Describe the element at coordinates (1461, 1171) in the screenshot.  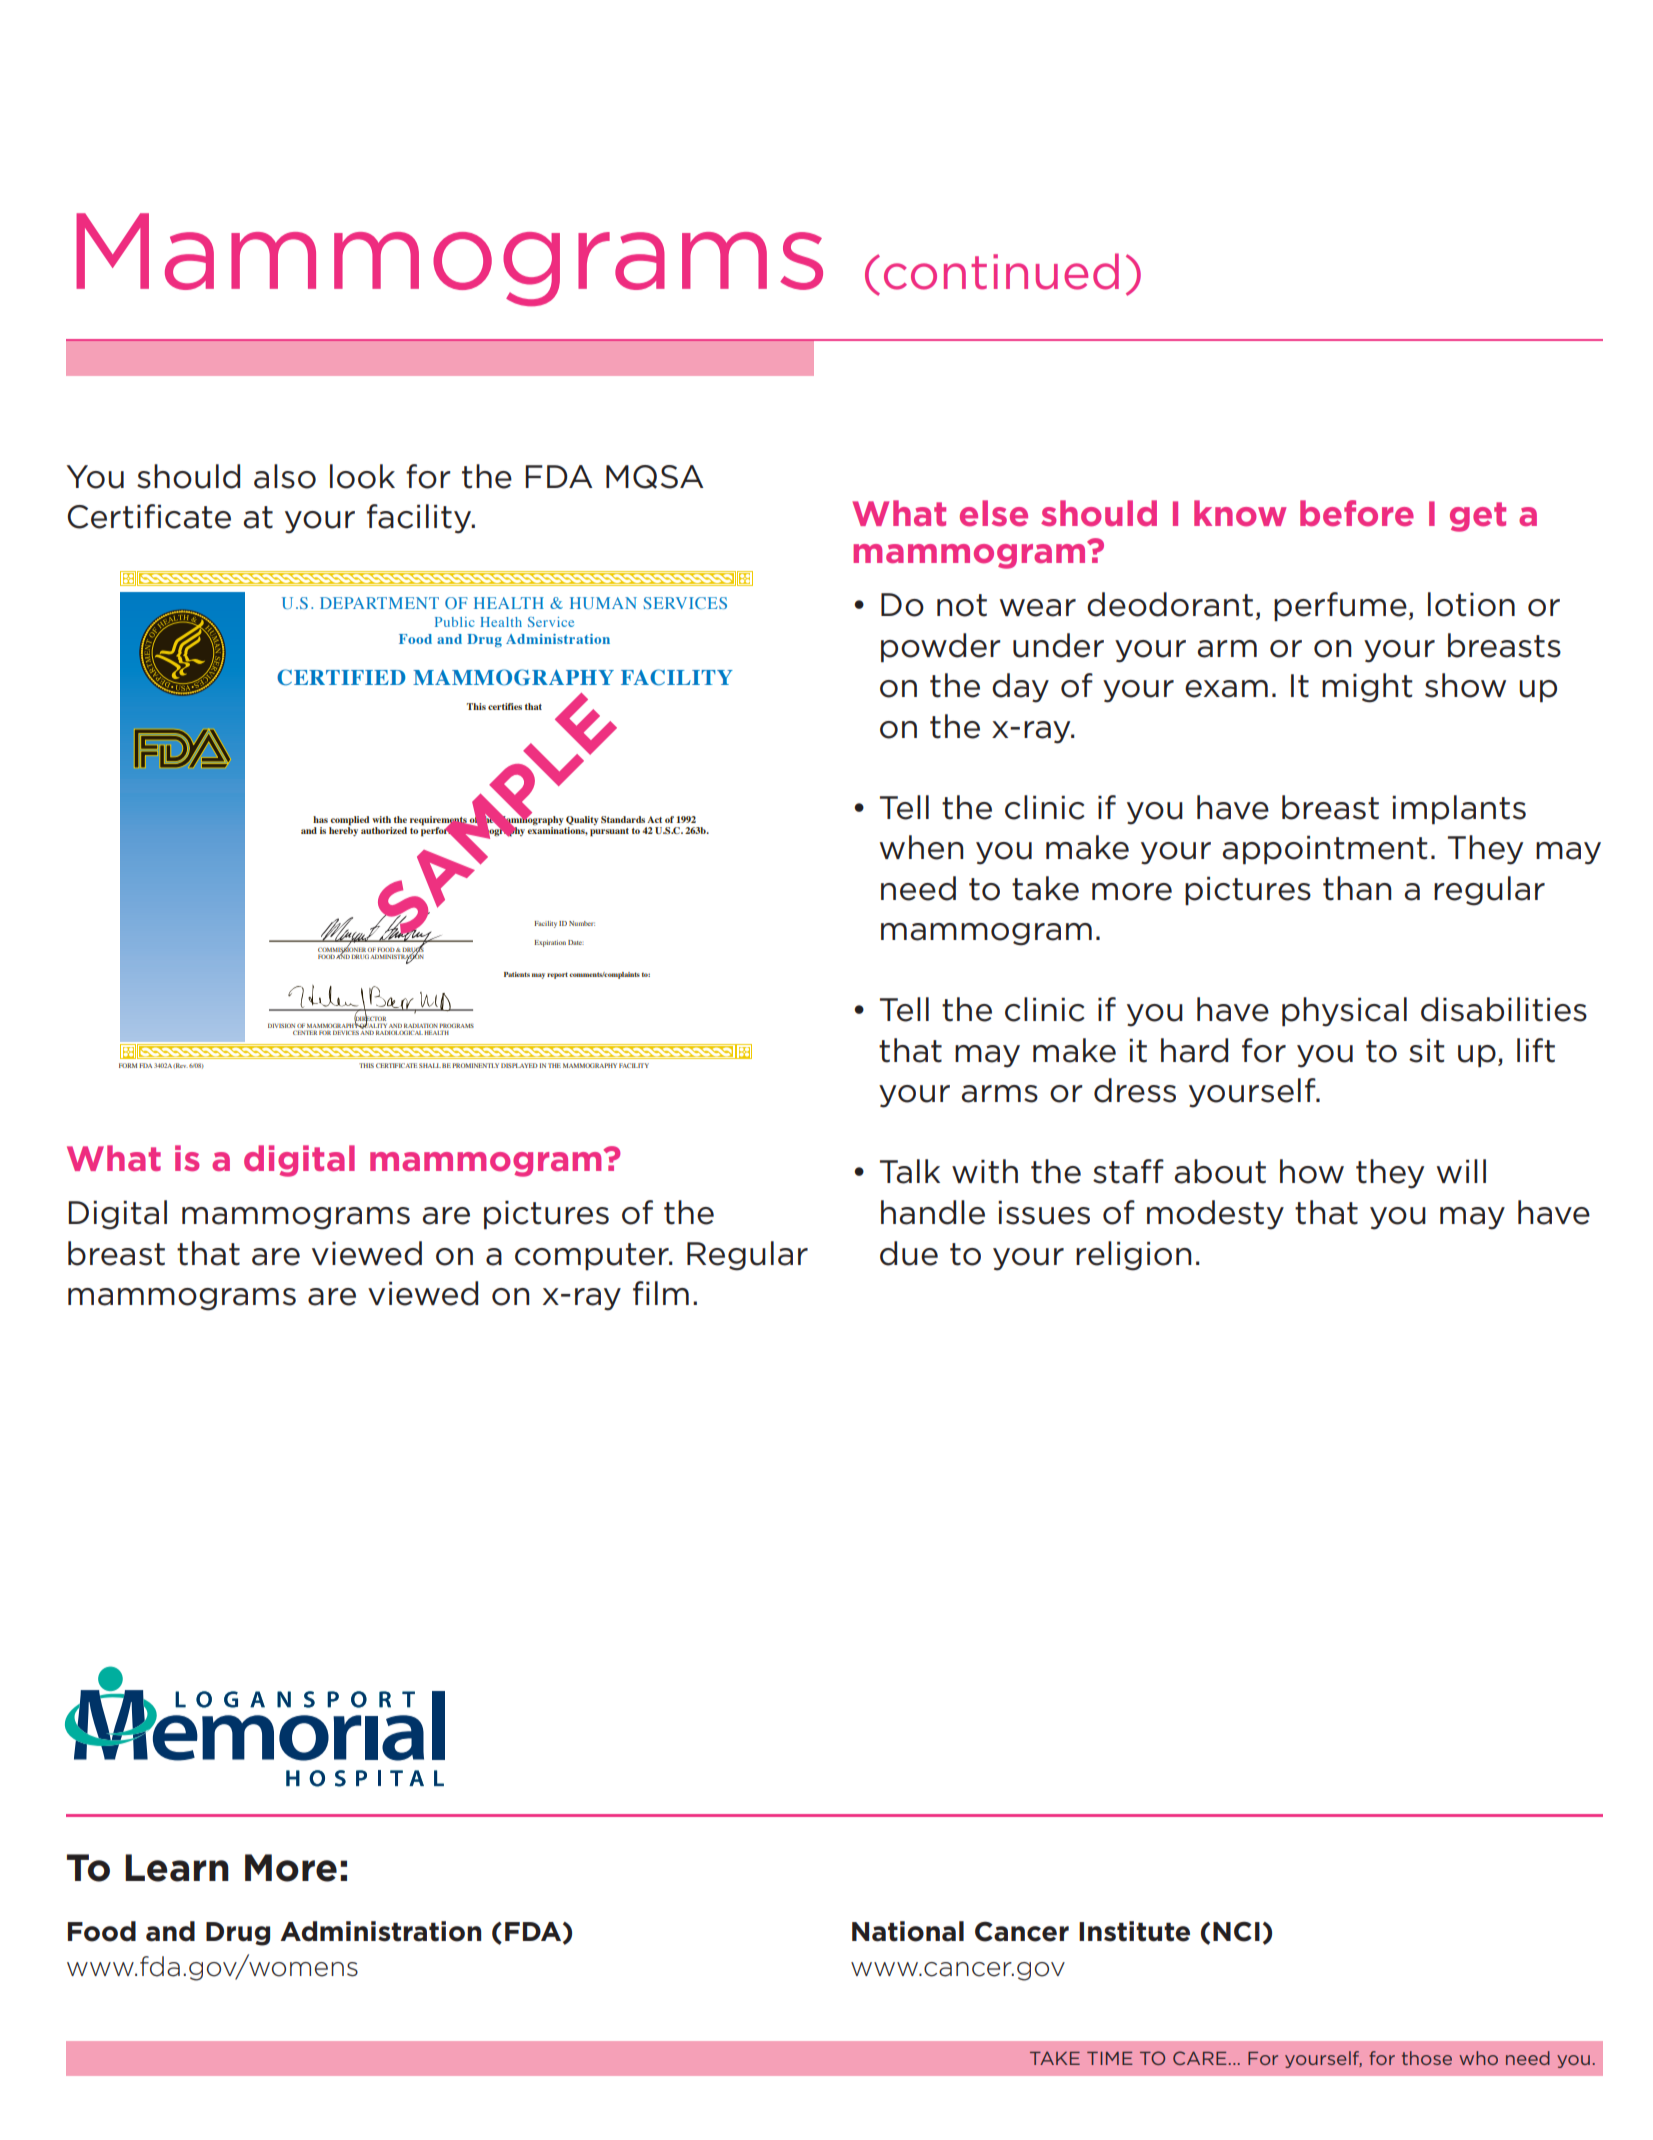
I see `will` at that location.
